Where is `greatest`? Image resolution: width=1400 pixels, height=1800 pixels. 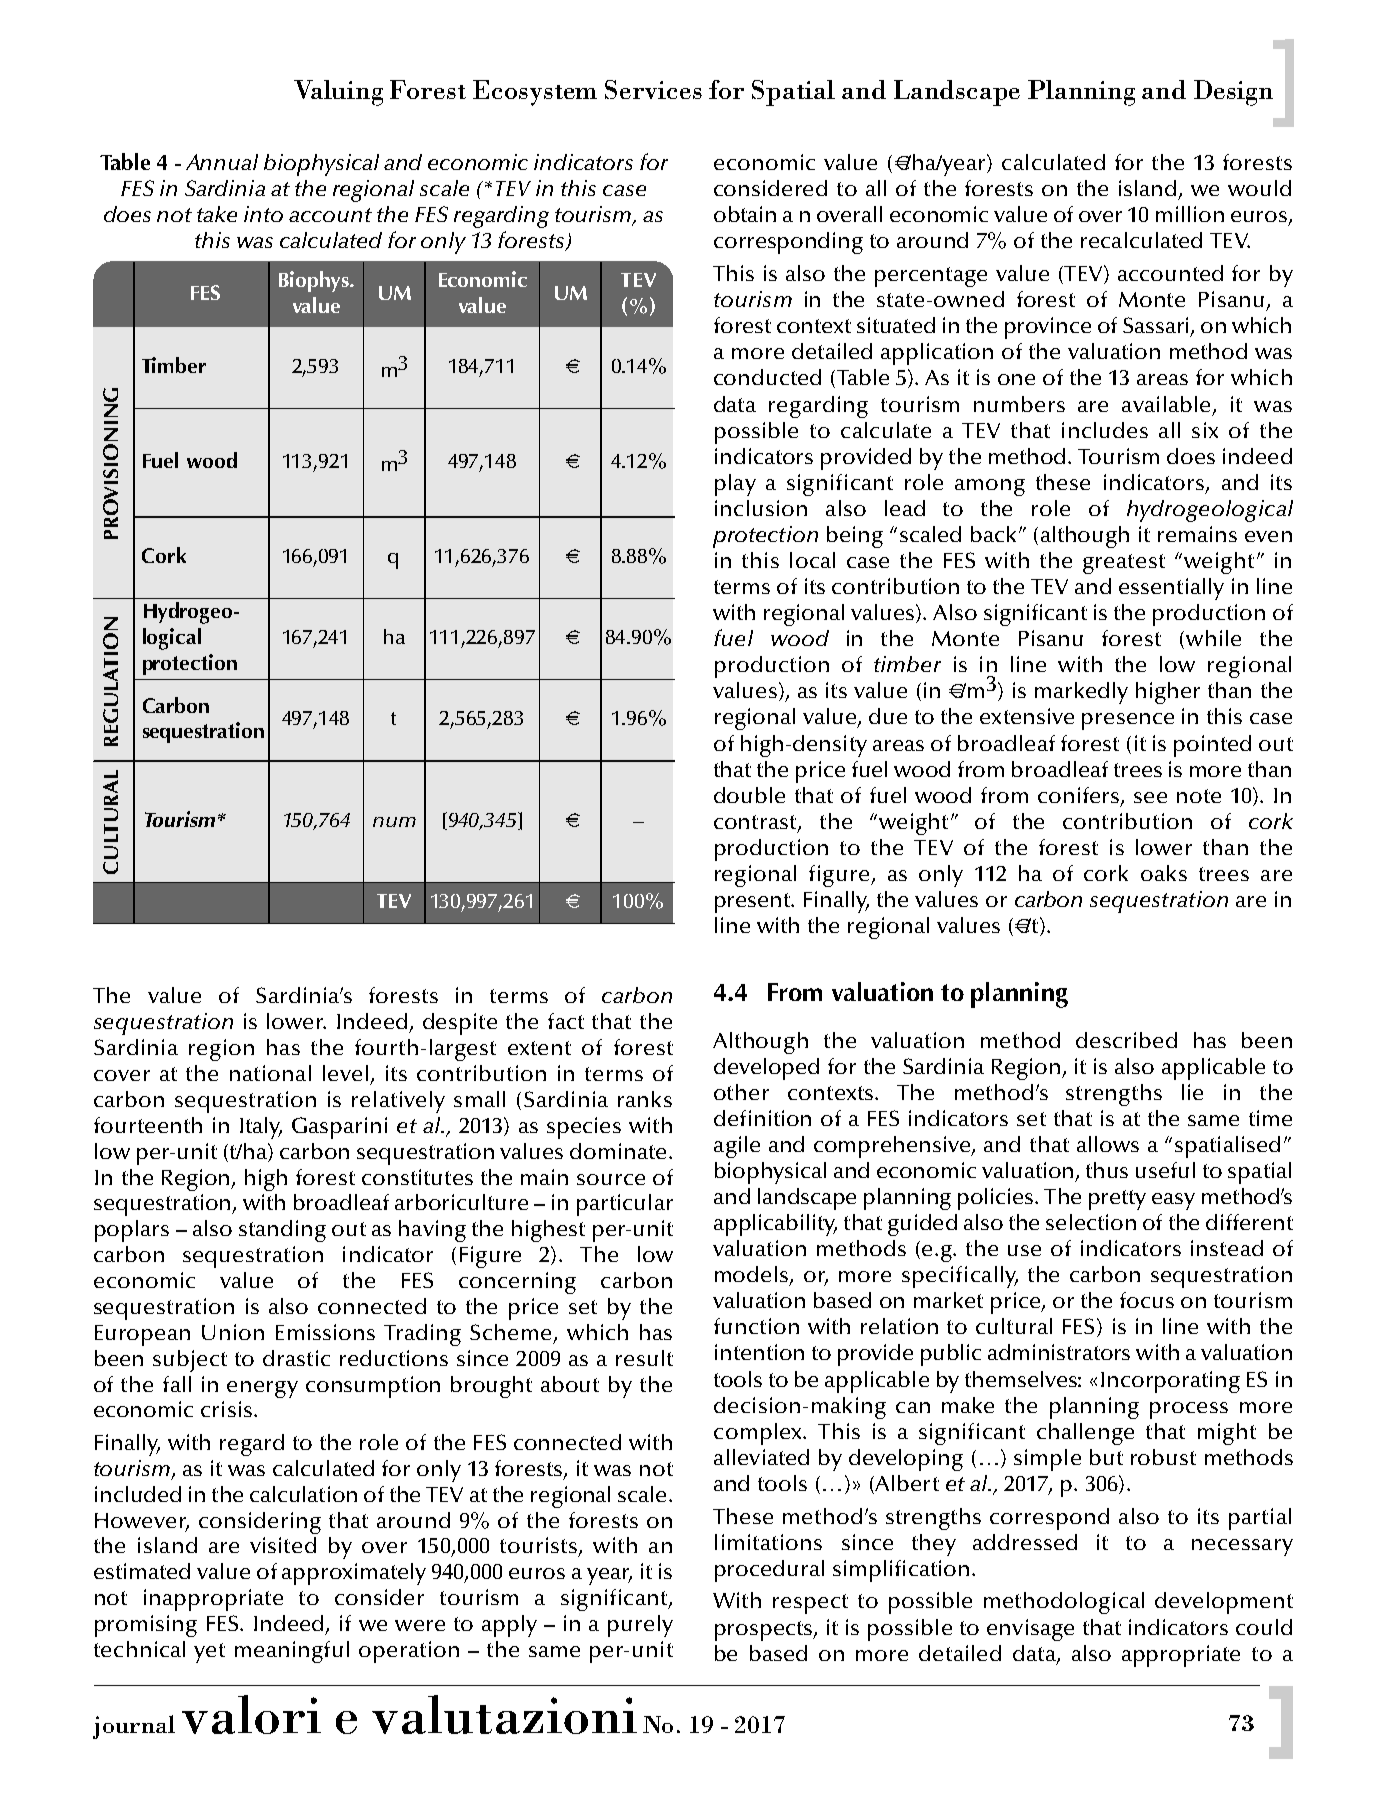 greatest is located at coordinates (1124, 564).
